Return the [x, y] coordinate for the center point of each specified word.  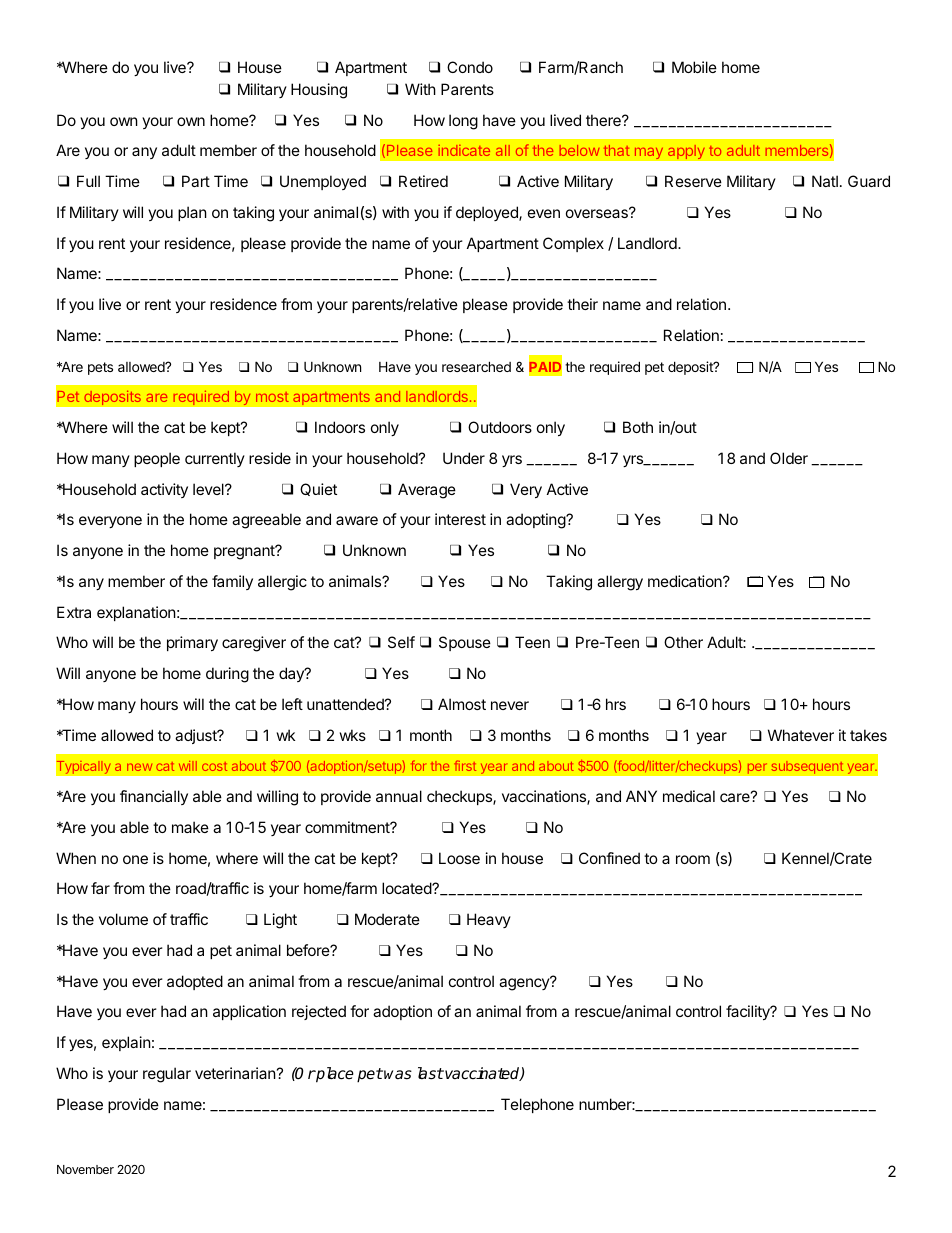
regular [167, 1075]
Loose [459, 858]
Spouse [465, 643]
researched [476, 366]
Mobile [694, 67]
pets [100, 368]
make [190, 827]
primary [192, 643]
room [693, 859]
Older [789, 458]
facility [749, 1012]
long [463, 122]
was [398, 1075]
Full [88, 181]
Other [683, 642]
